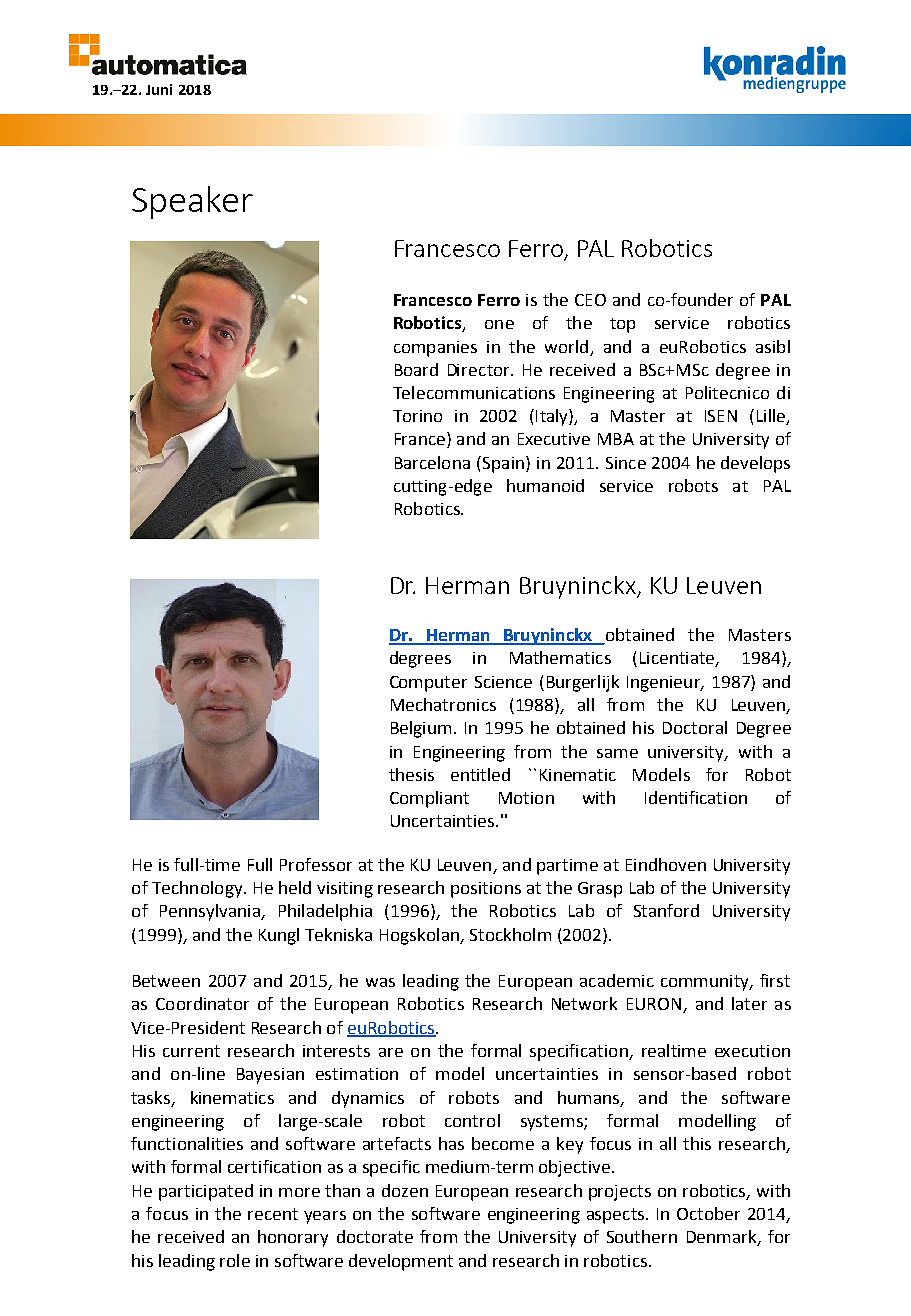  Describe the element at coordinates (159, 89) in the screenshot. I see `Juni` at that location.
